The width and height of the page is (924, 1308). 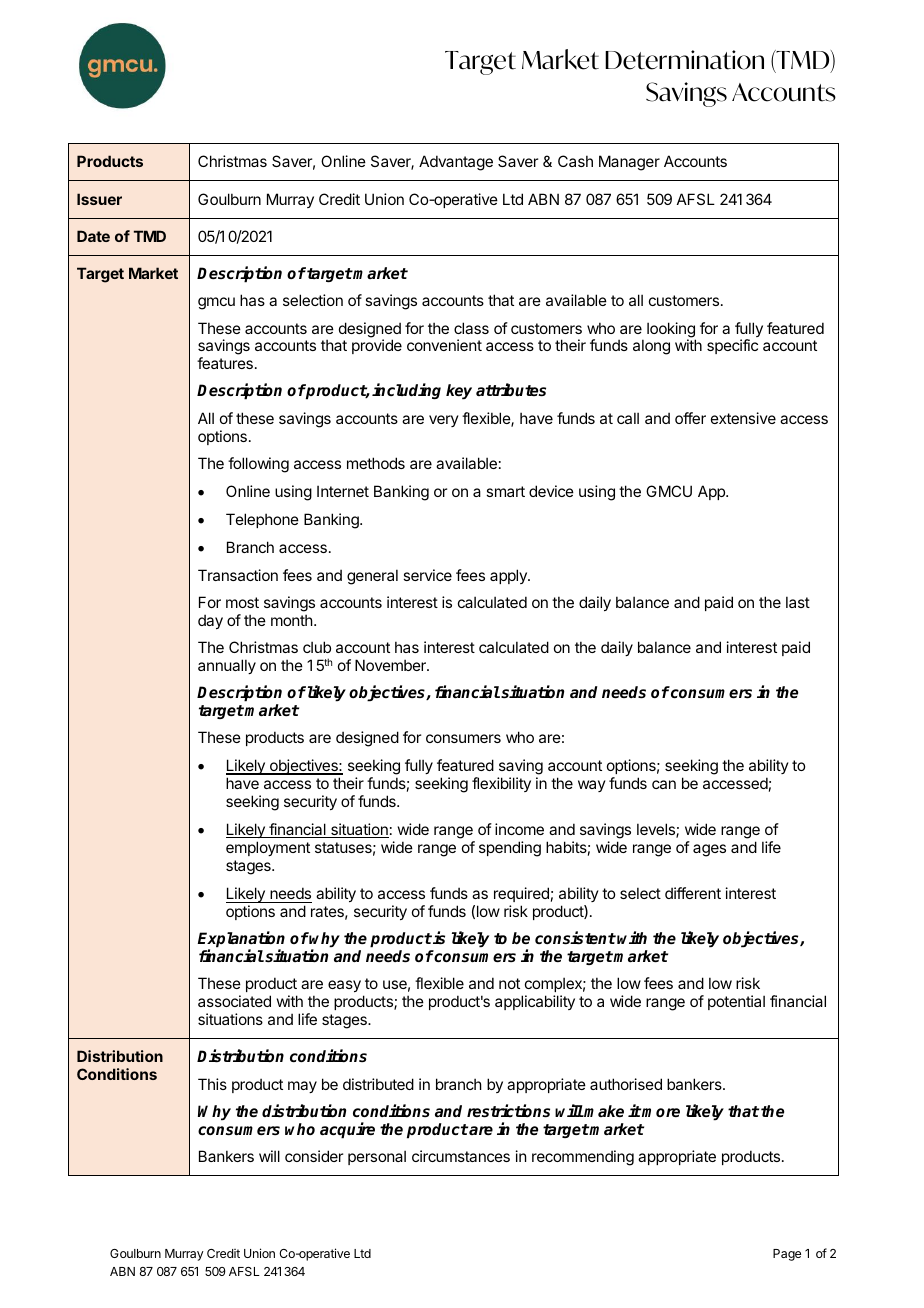 I want to click on employment, so click(x=268, y=848).
